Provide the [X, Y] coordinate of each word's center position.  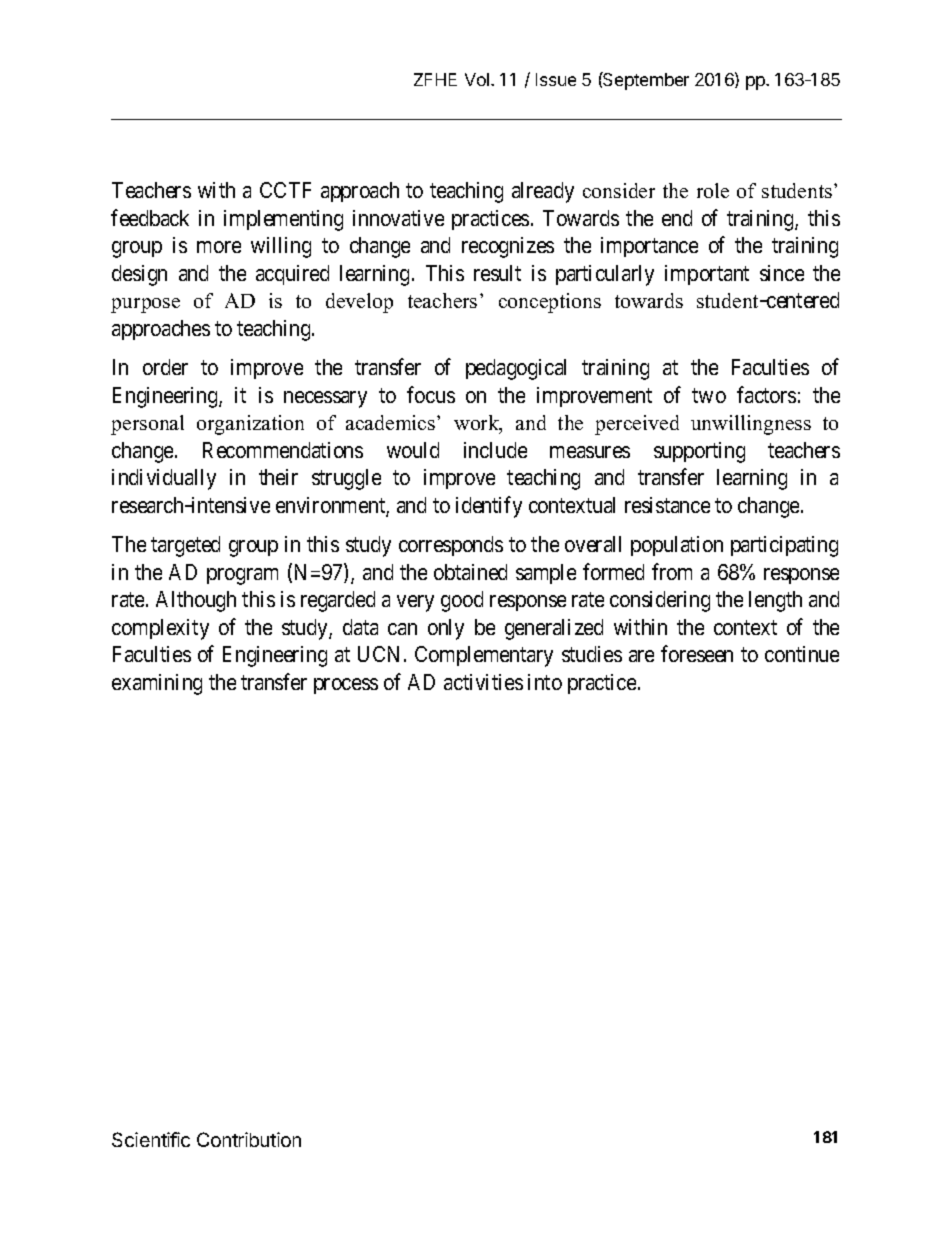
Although [196, 601]
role [713, 190]
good [462, 601]
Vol [477, 79]
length [775, 601]
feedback [150, 217]
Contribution [249, 1139]
